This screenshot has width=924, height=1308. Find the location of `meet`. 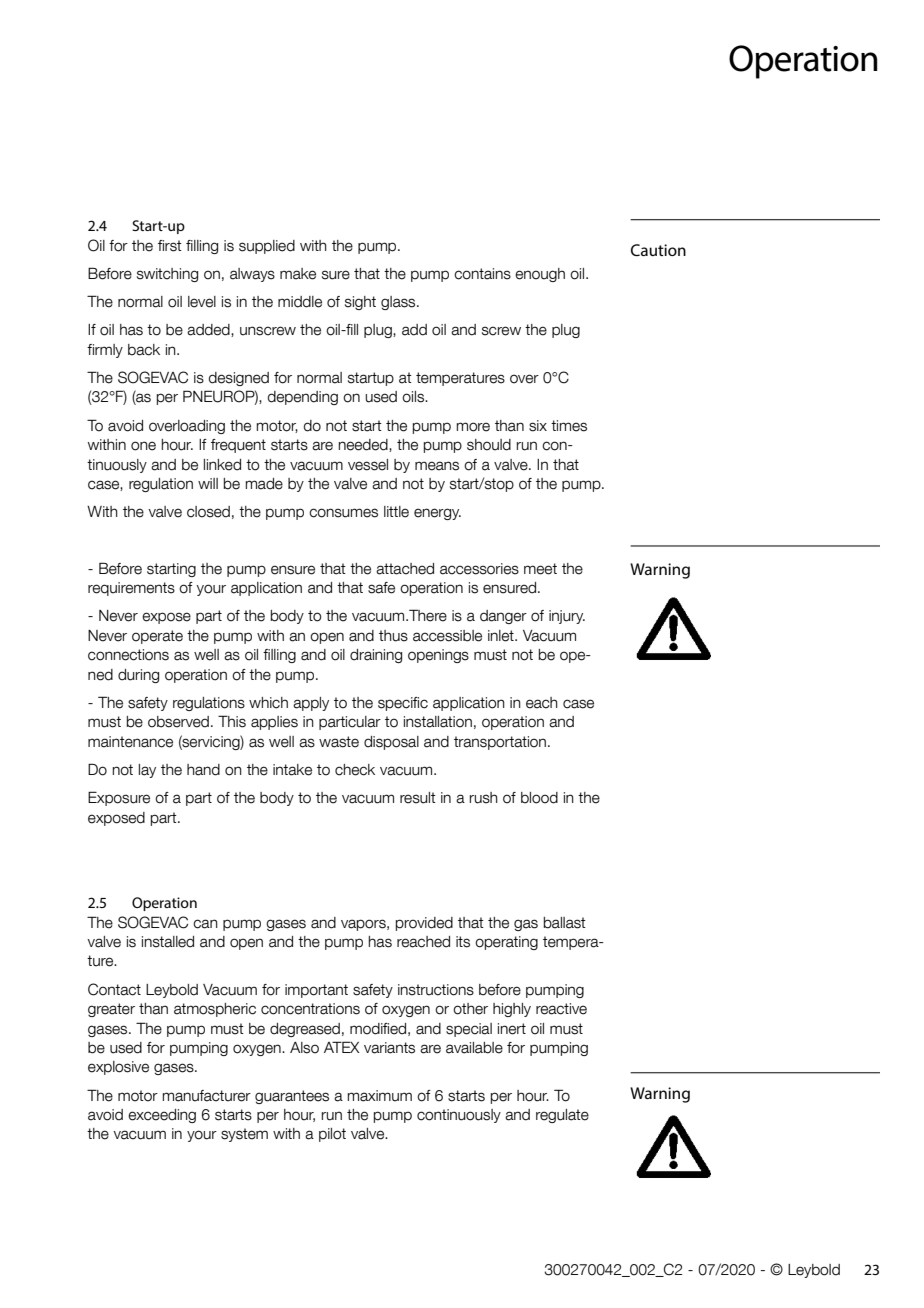

meet is located at coordinates (540, 569).
